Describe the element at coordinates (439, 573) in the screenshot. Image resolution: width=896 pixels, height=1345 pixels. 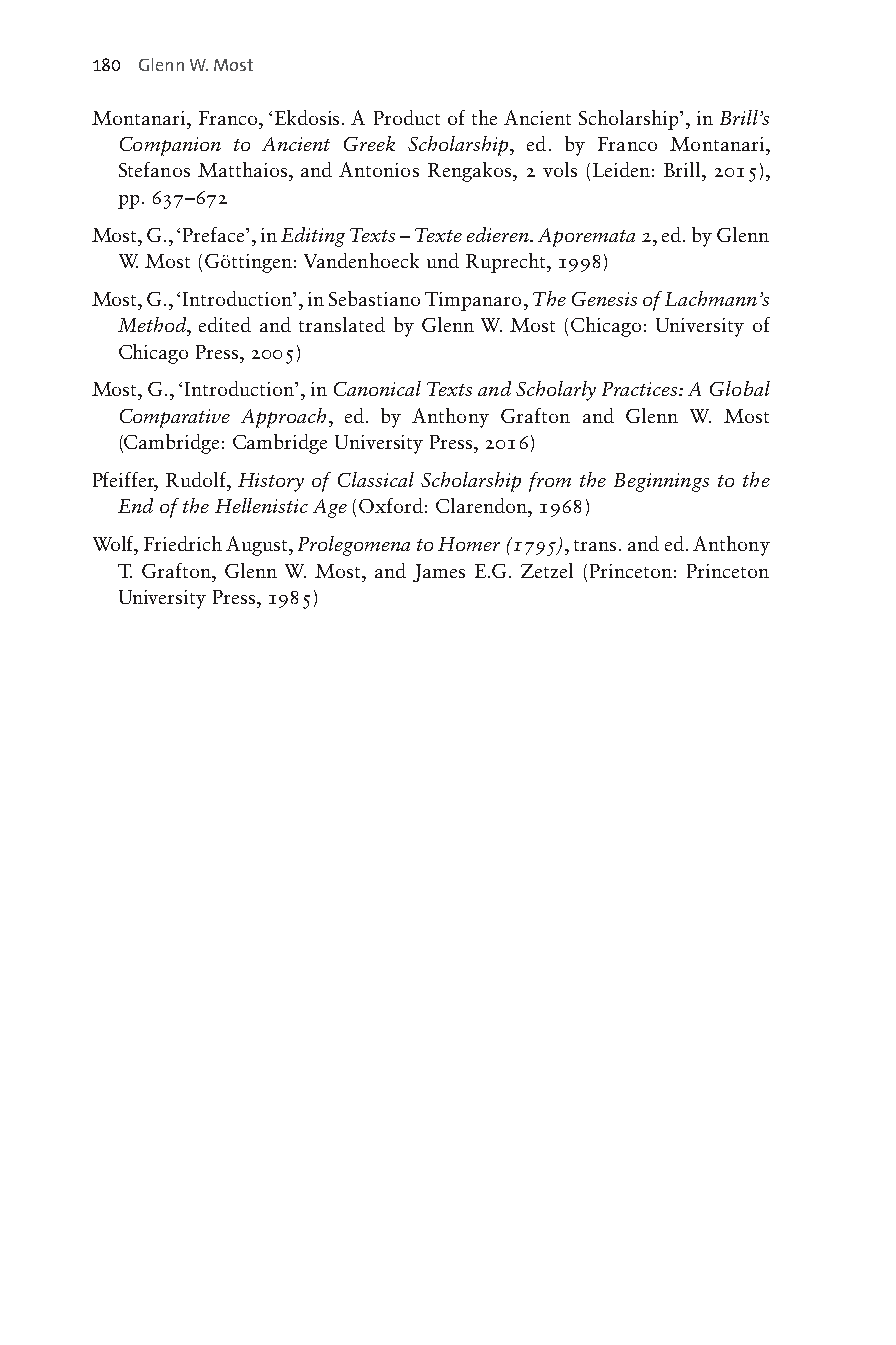
I see `James` at that location.
